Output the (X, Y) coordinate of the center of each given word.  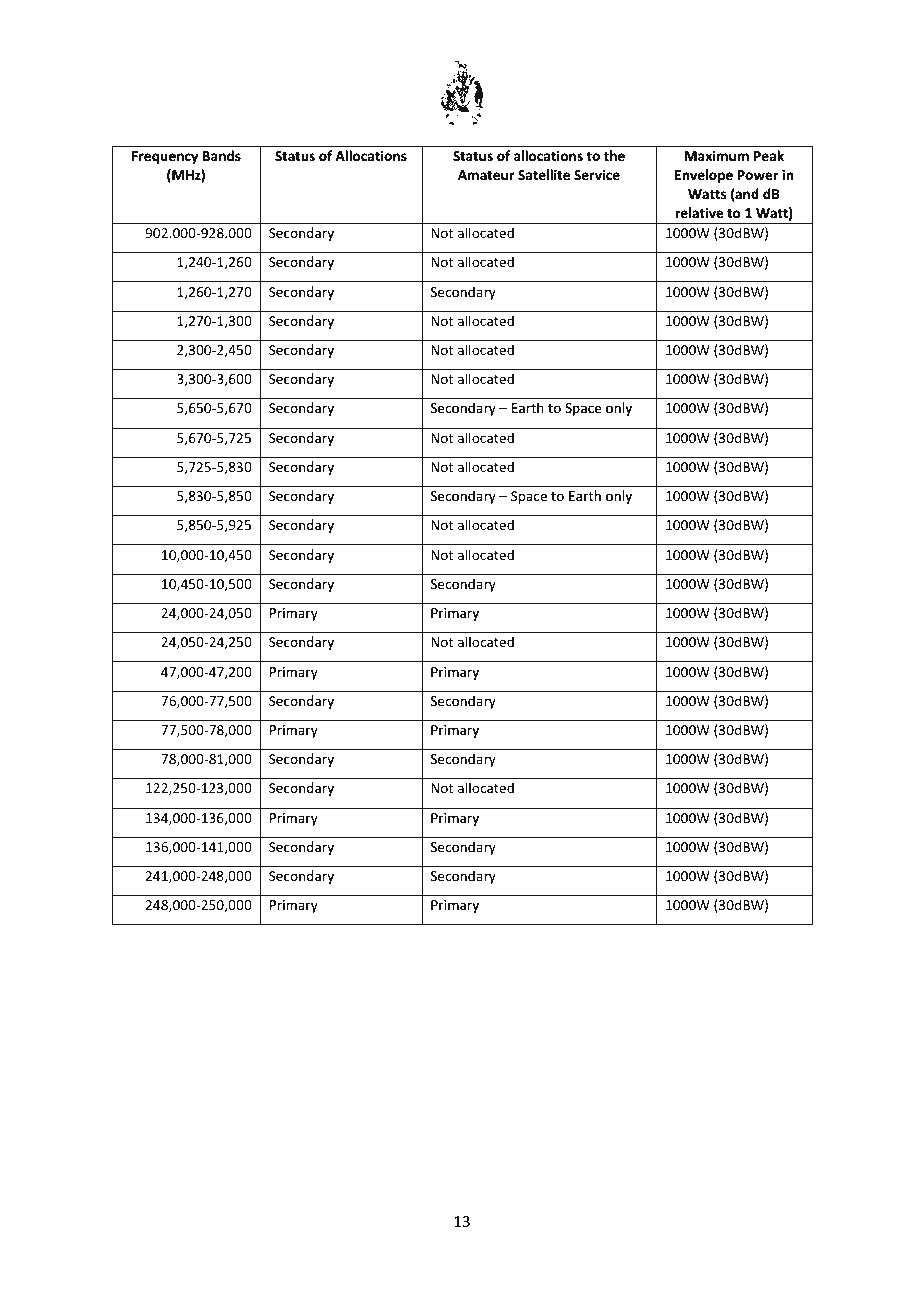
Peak (769, 155)
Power (758, 175)
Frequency (165, 157)
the (614, 155)
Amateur (486, 175)
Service (597, 175)
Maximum (717, 156)
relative (699, 212)
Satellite (544, 174)
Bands (222, 155)
